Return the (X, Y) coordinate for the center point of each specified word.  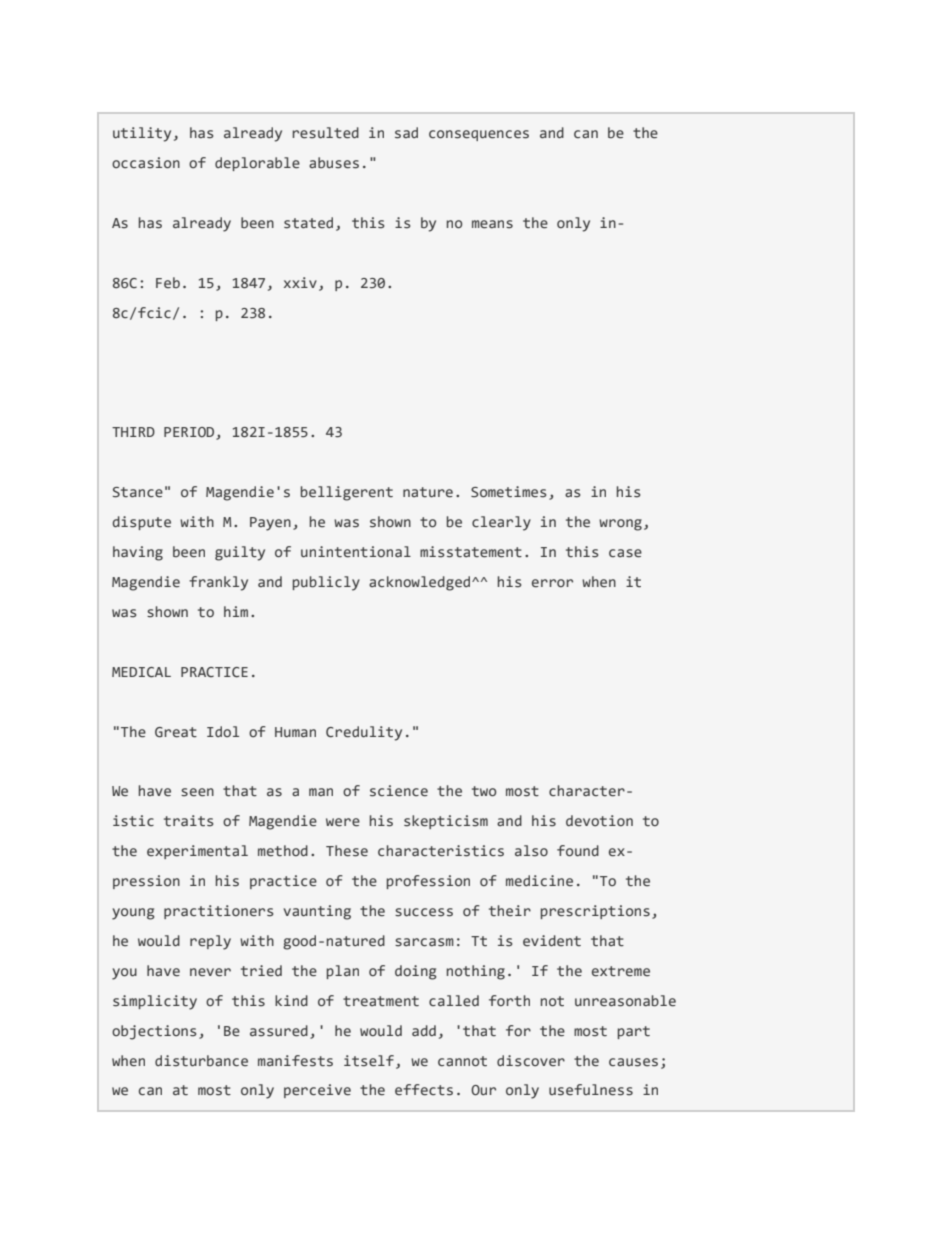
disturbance (201, 1061)
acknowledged (421, 583)
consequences (479, 135)
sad (406, 133)
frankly (218, 583)
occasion (146, 163)
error (552, 583)
